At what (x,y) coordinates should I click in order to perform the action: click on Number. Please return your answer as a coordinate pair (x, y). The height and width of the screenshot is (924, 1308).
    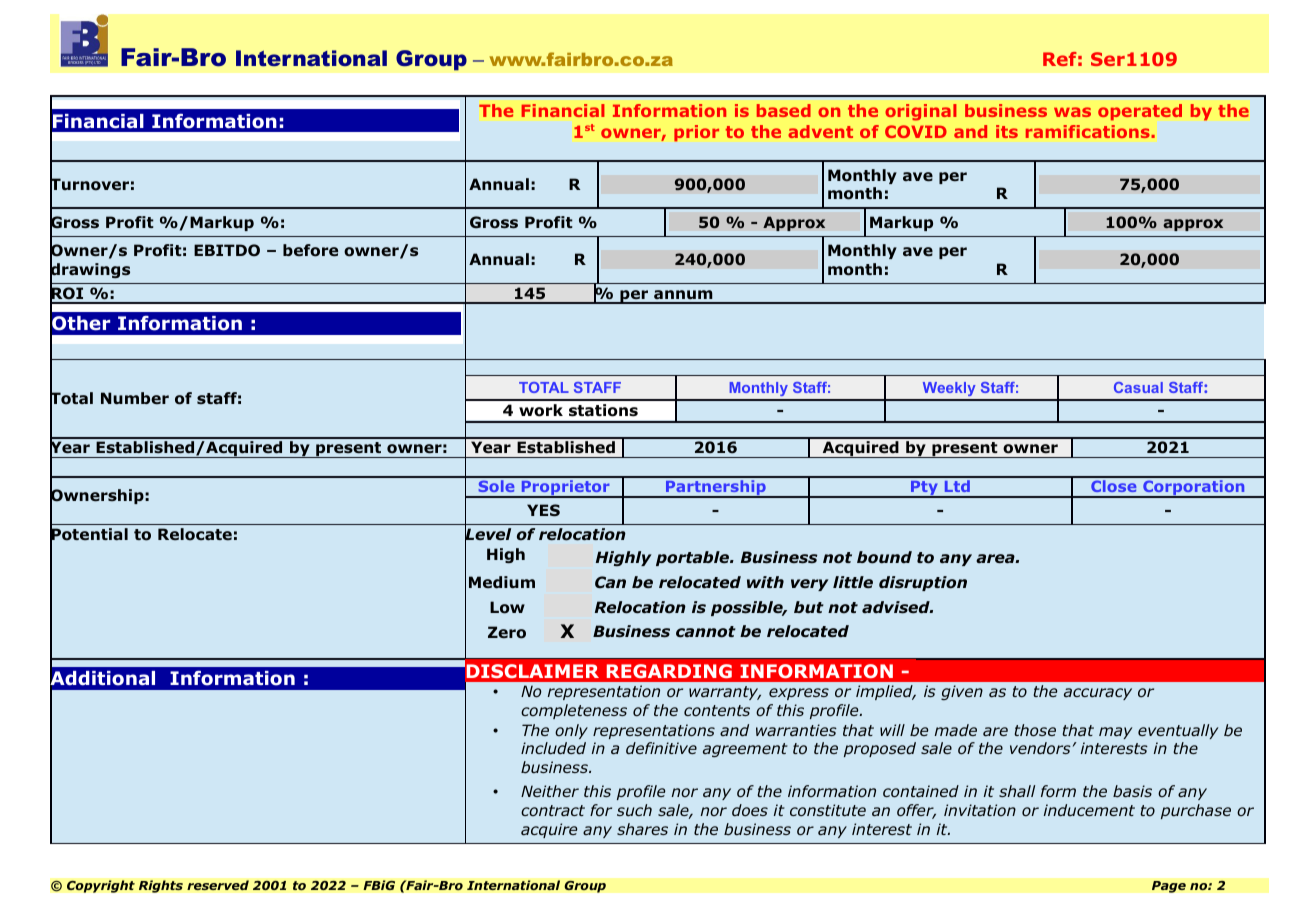
    Looking at the image, I should click on (135, 398).
